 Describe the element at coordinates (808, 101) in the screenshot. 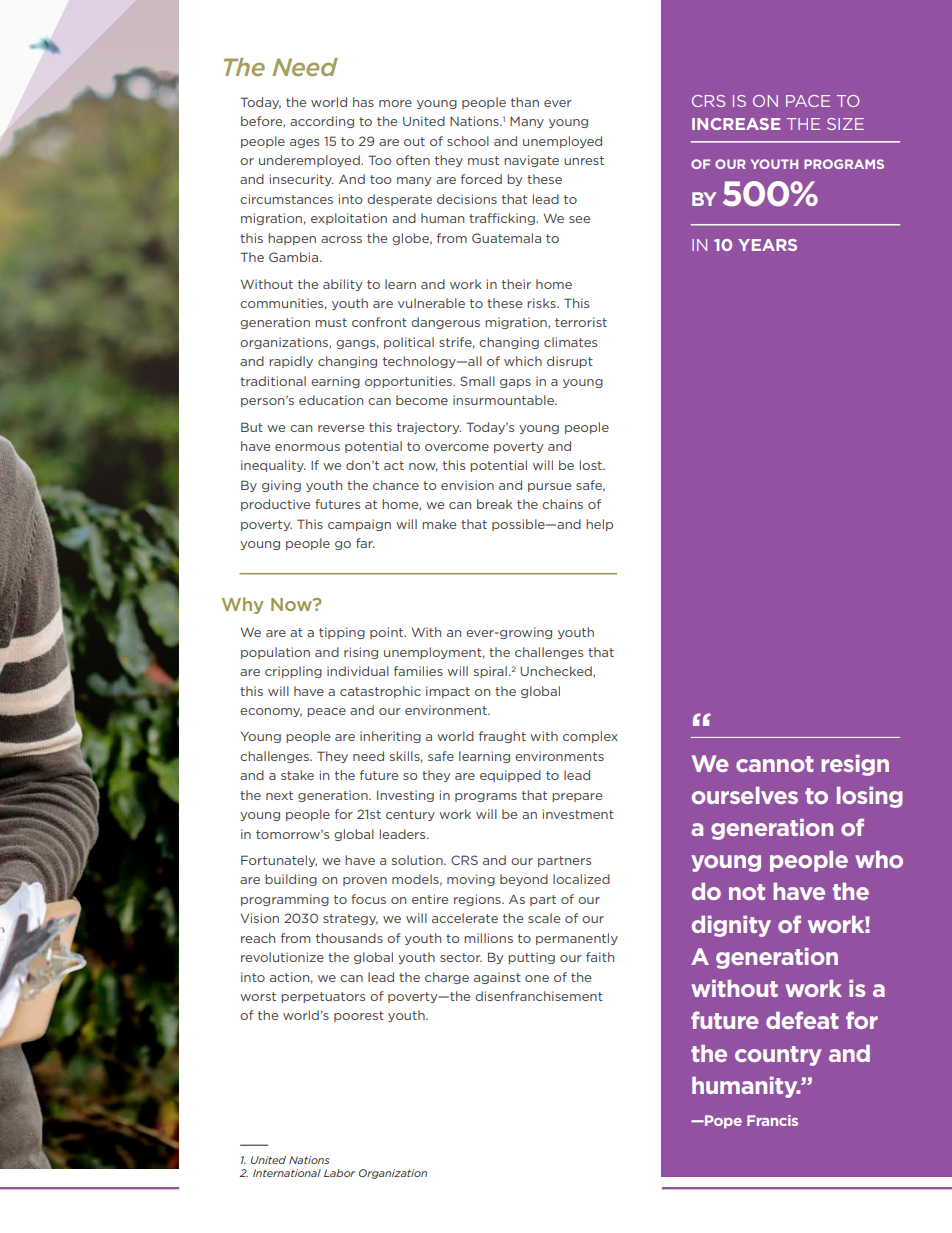

I see `PACE` at that location.
